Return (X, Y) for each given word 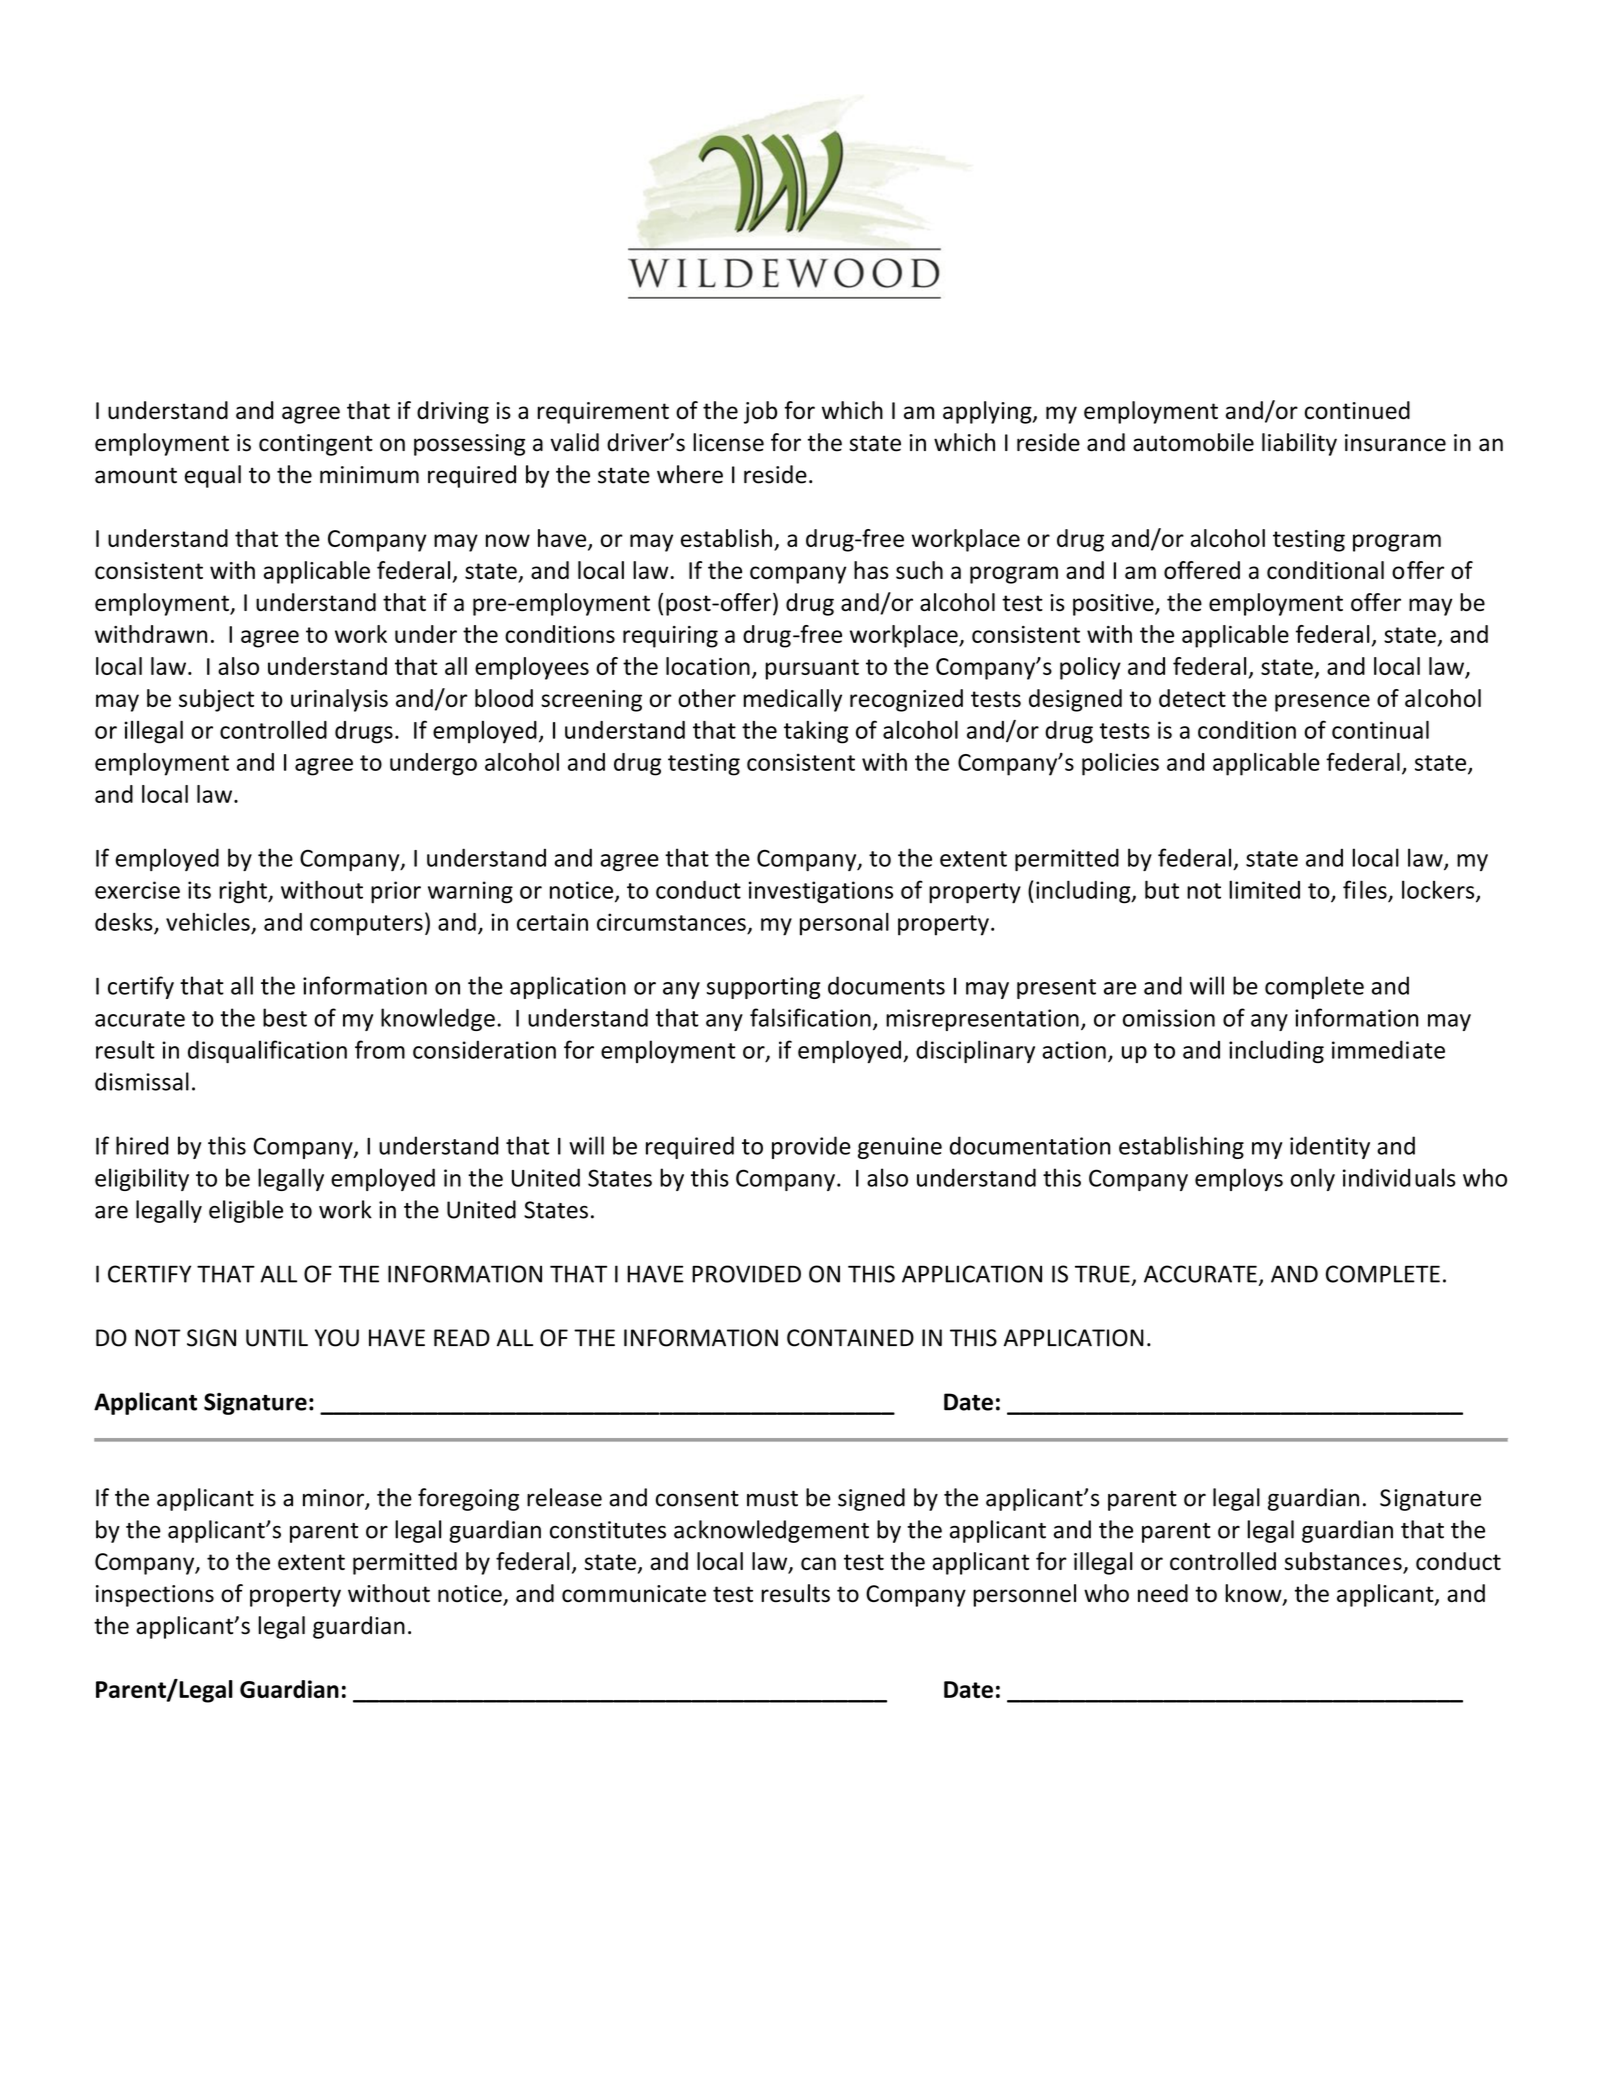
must (772, 1499)
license (728, 442)
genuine (900, 1148)
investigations (821, 892)
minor (334, 1499)
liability (1299, 444)
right (244, 892)
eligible (246, 1211)
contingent (316, 445)
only (1313, 1179)
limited (1264, 889)
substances (1344, 1562)
